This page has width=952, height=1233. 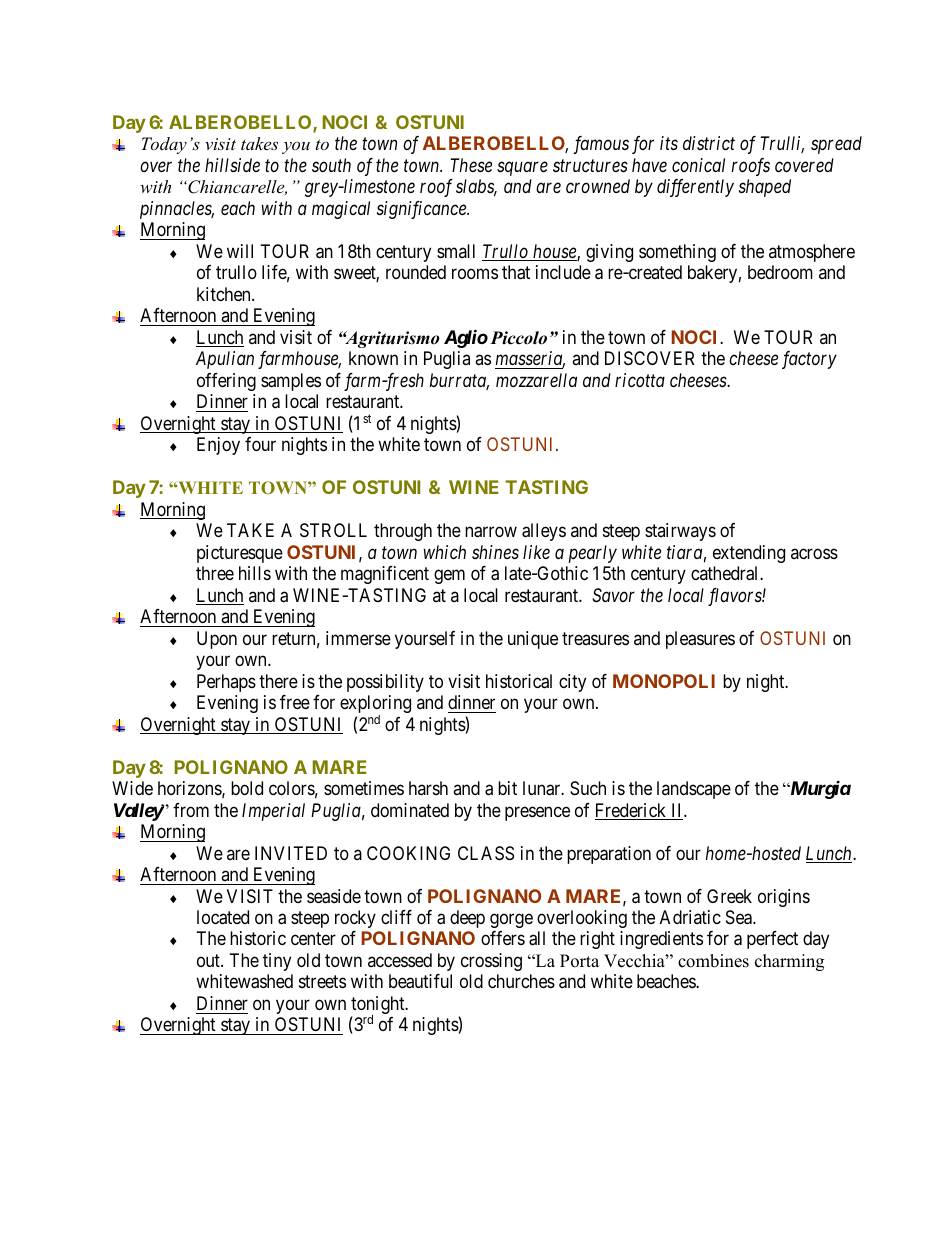 What do you see at coordinates (749, 554) in the page?
I see `extending` at bounding box center [749, 554].
